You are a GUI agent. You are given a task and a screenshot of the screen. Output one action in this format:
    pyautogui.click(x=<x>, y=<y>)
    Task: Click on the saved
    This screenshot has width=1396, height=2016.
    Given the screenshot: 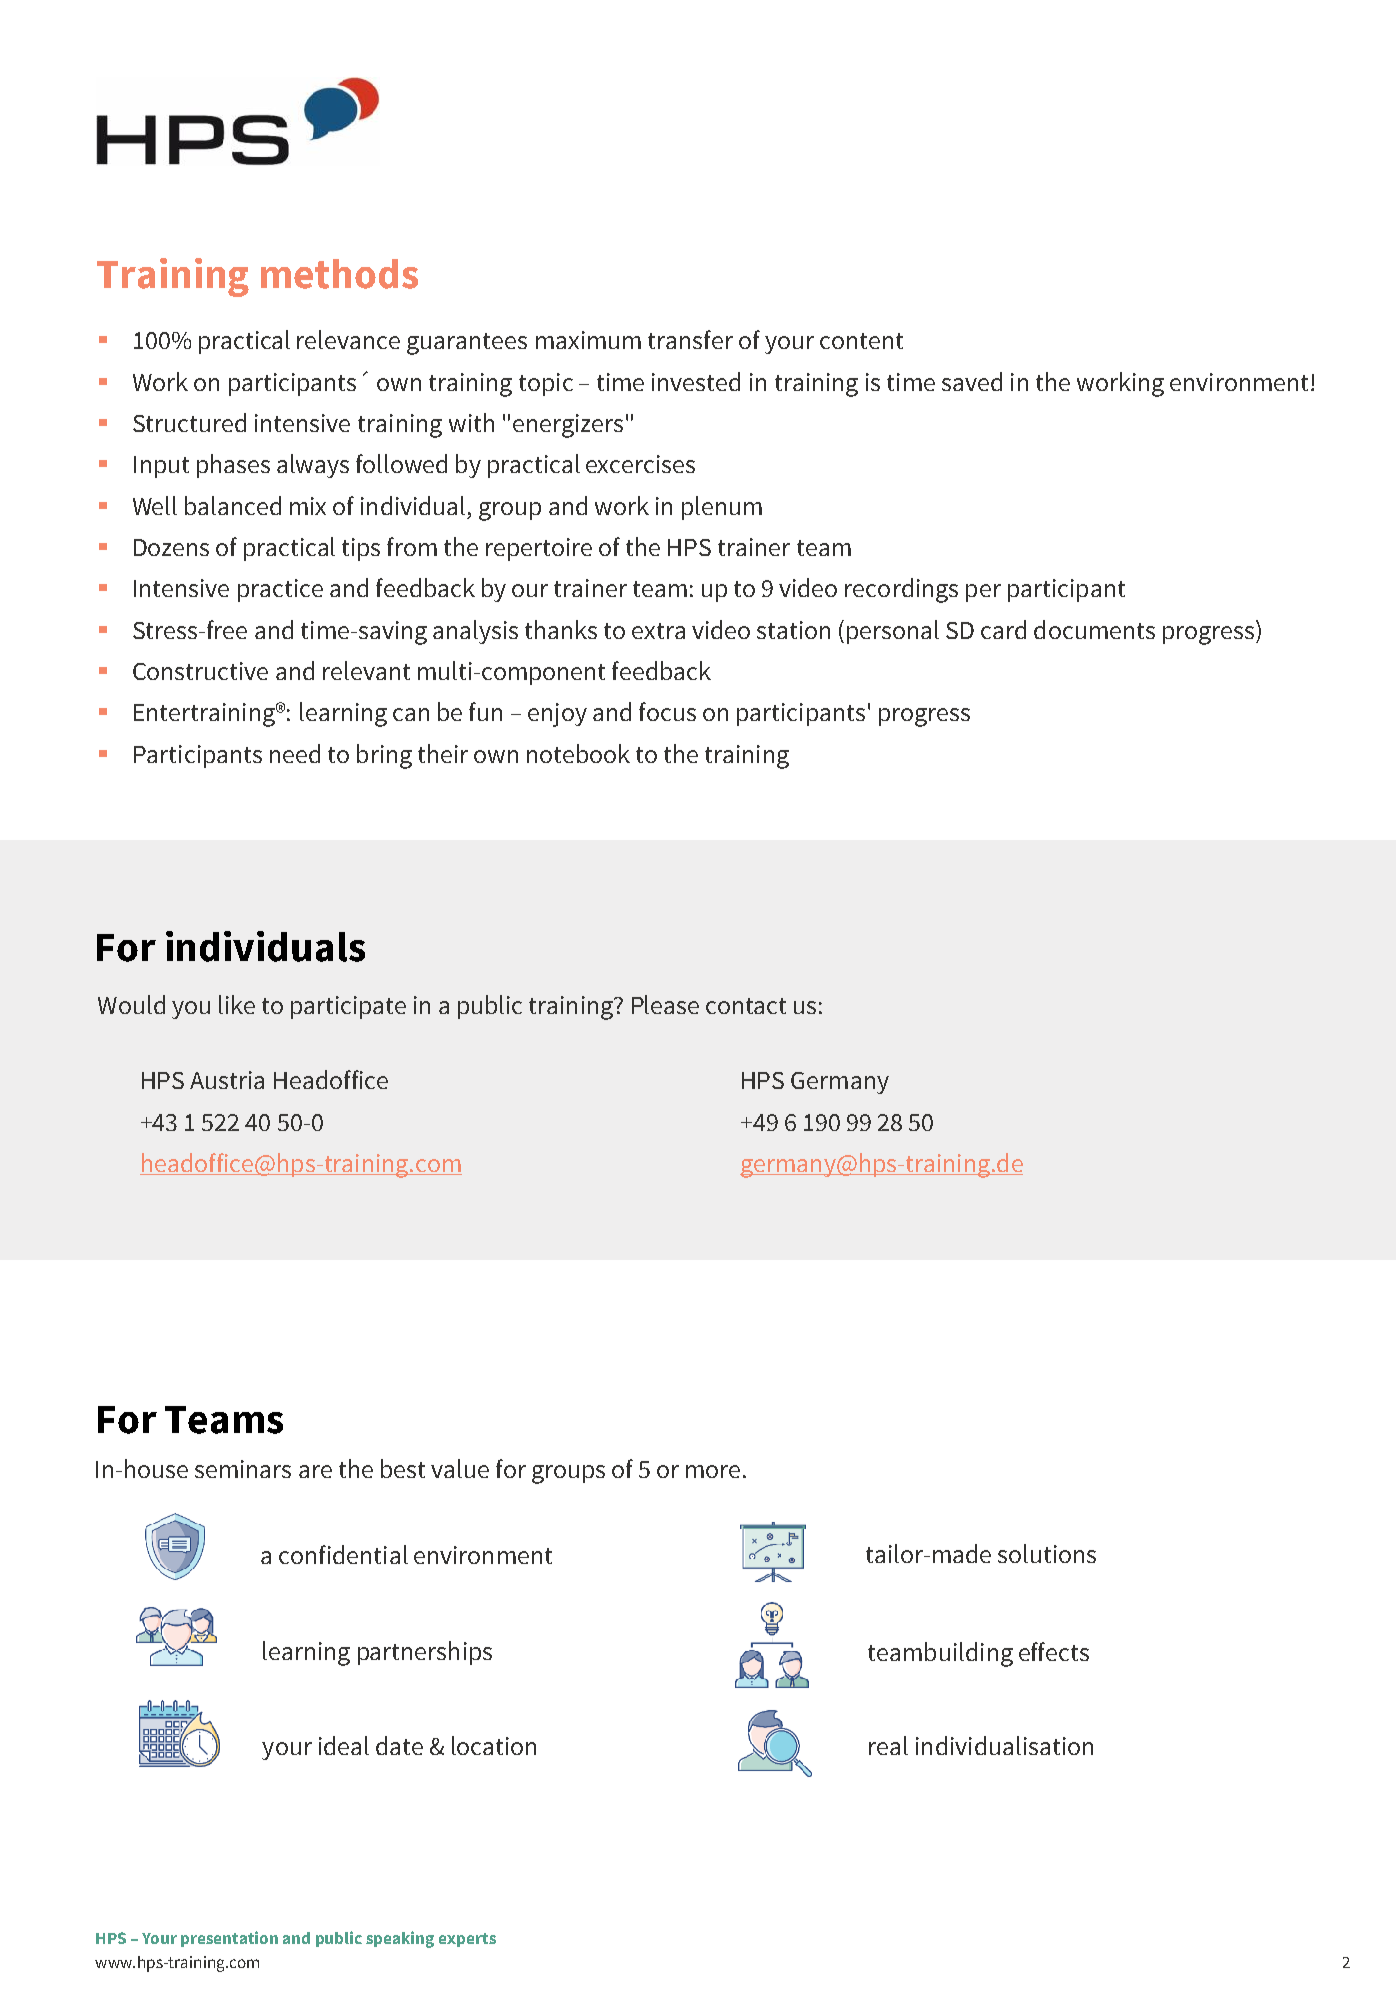 What is the action you would take?
    pyautogui.click(x=972, y=381)
